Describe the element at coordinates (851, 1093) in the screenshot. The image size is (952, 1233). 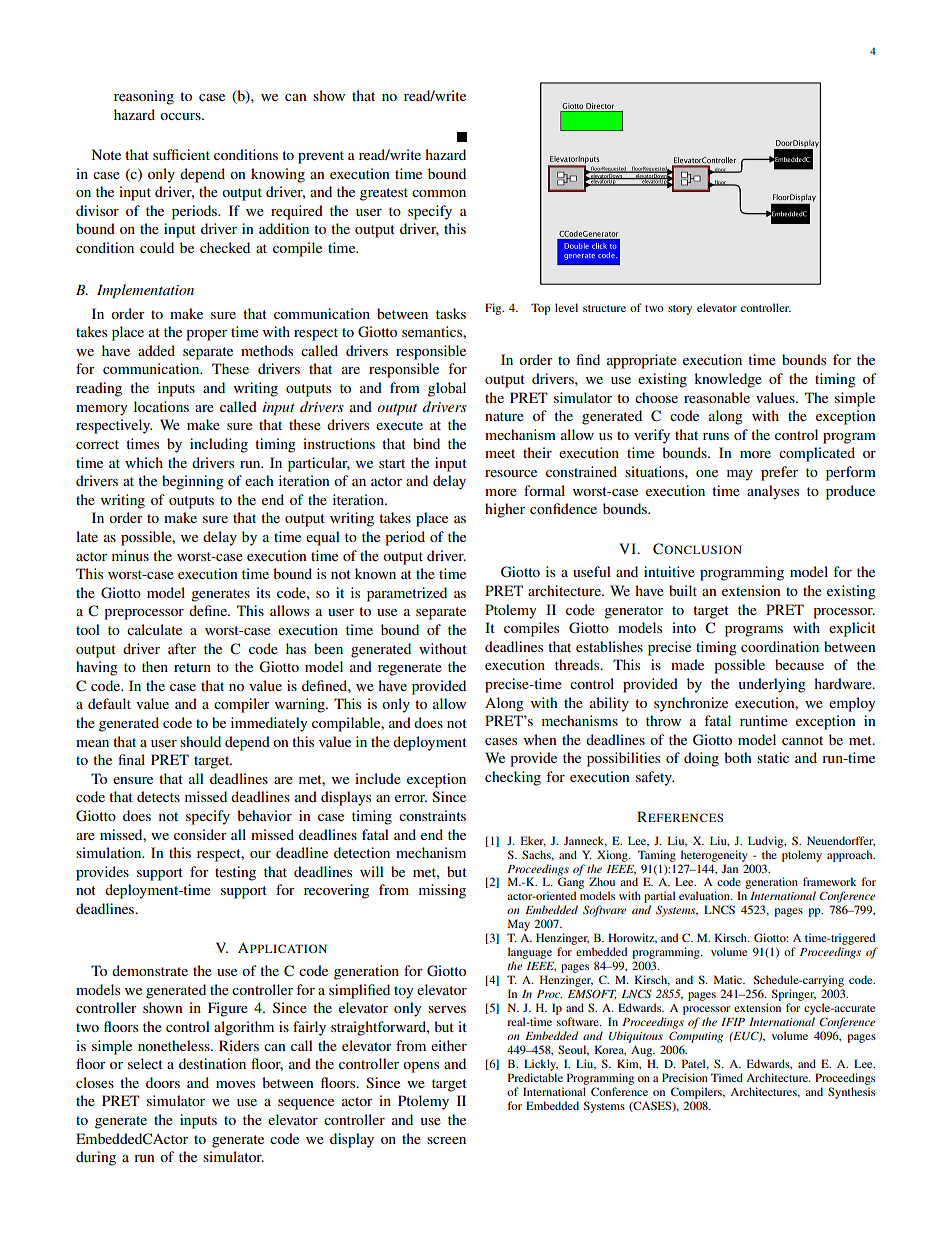
I see `Synthesis` at that location.
